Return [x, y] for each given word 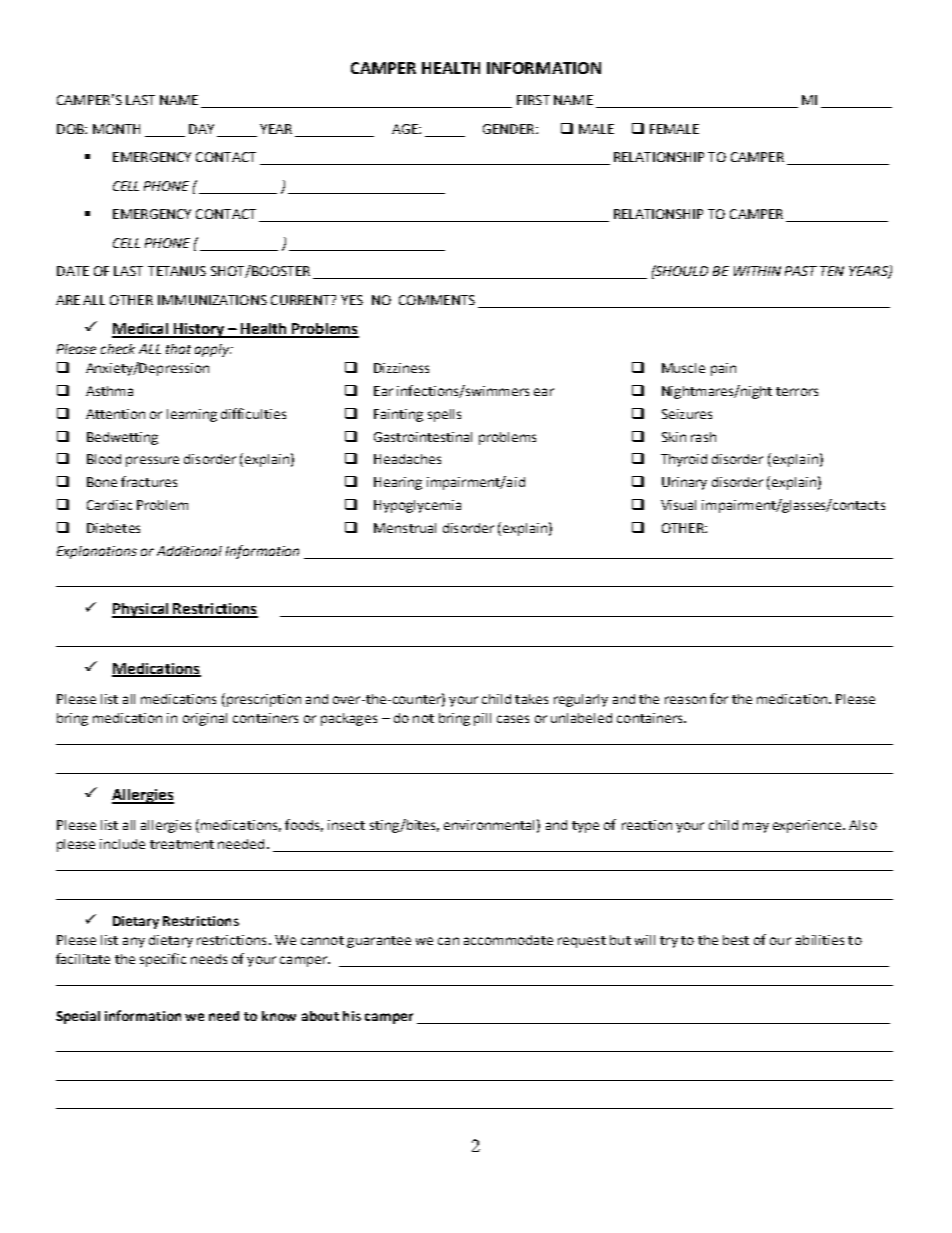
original [205, 719]
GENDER [510, 129]
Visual [678, 505]
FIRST [533, 100]
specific [163, 960]
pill [482, 719]
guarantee [379, 942]
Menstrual [405, 528]
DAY [201, 129]
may [756, 827]
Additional [189, 551]
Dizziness [401, 368]
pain [723, 369]
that [178, 349]
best [736, 940]
